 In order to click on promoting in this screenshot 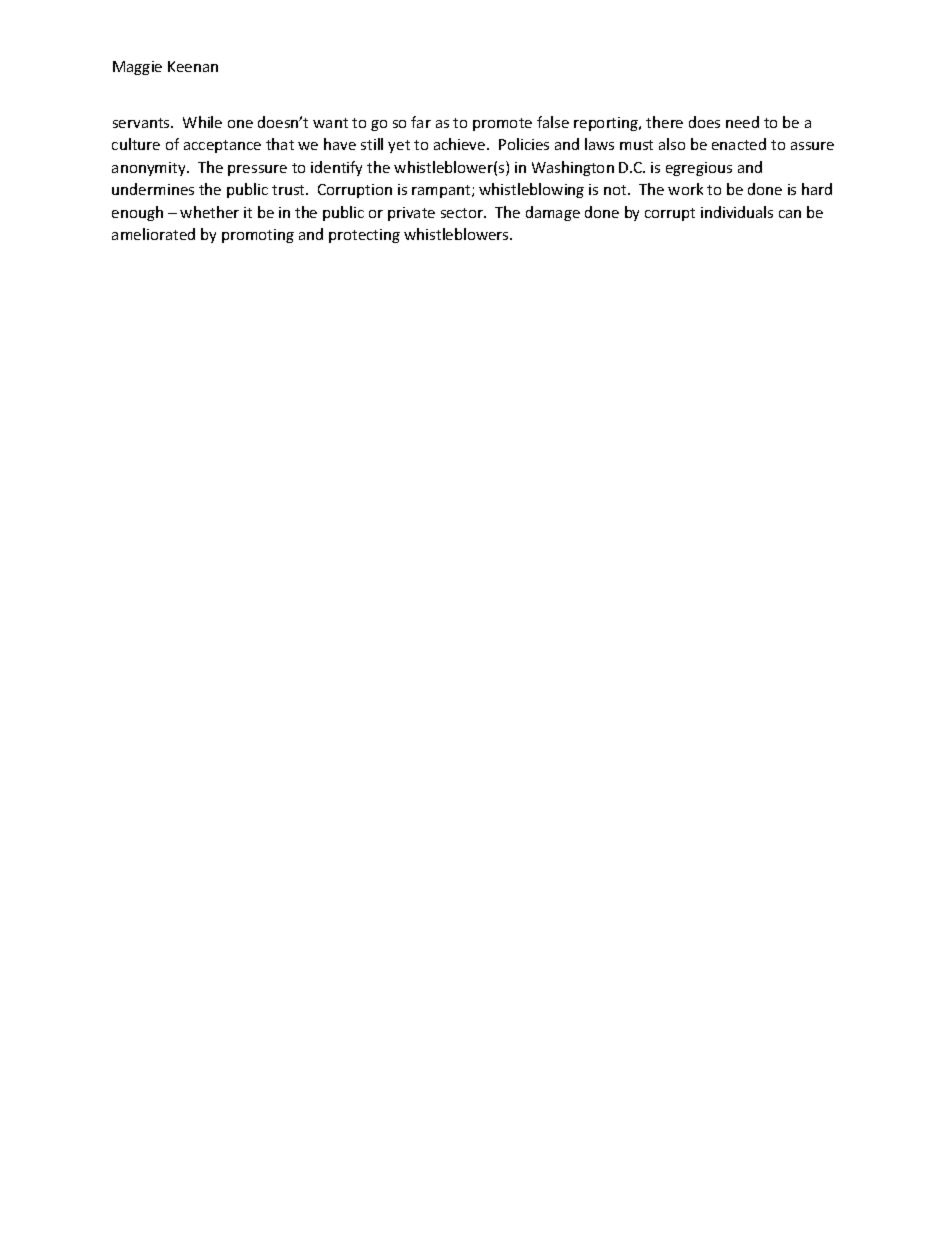, I will do `click(258, 236)`.
